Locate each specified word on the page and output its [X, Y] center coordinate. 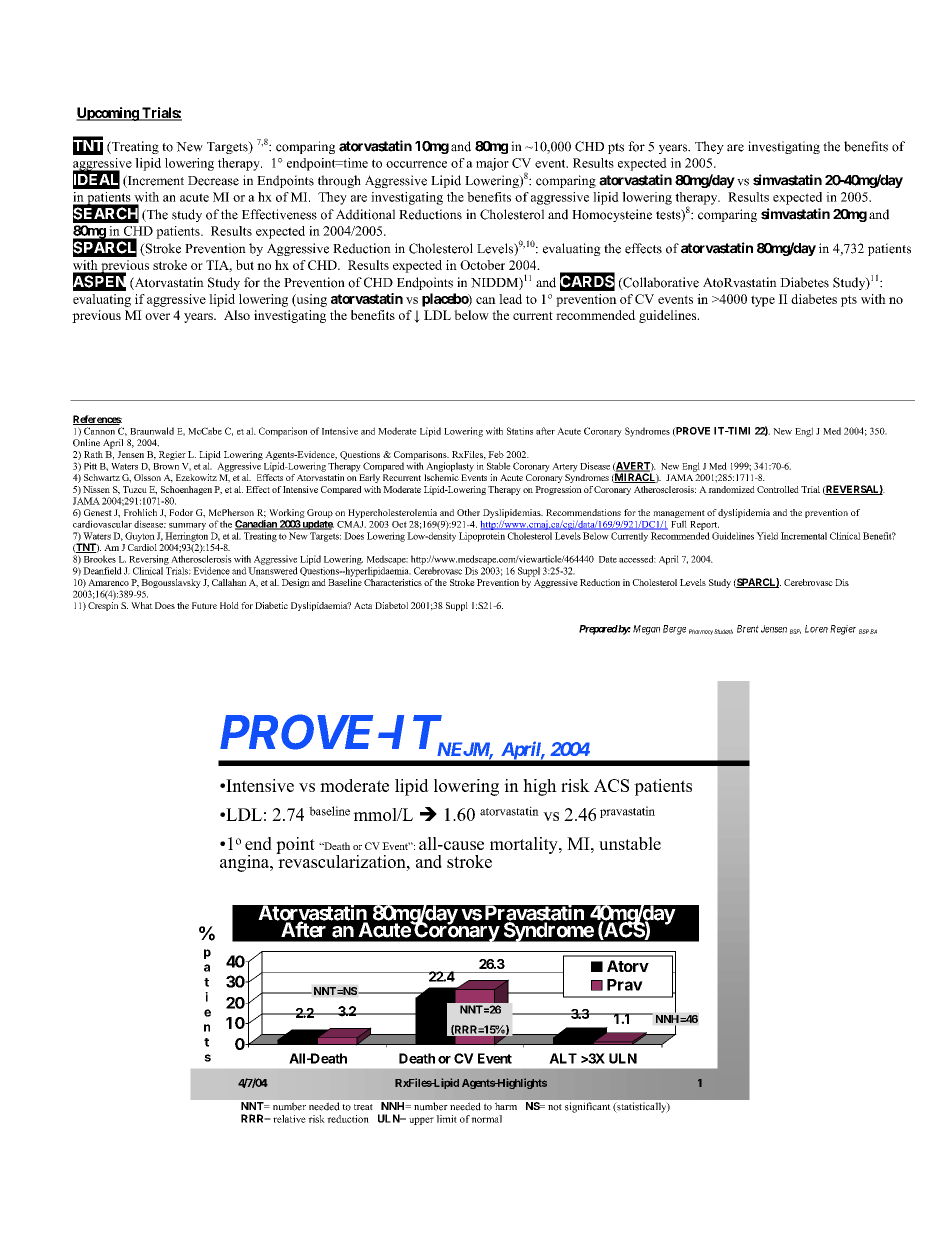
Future [204, 605]
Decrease [213, 181]
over [157, 316]
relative [289, 1119]
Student [723, 631]
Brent [748, 629]
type [763, 301]
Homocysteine [612, 215]
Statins [520, 431]
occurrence [416, 164]
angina [245, 863]
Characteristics [393, 581]
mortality [525, 845]
